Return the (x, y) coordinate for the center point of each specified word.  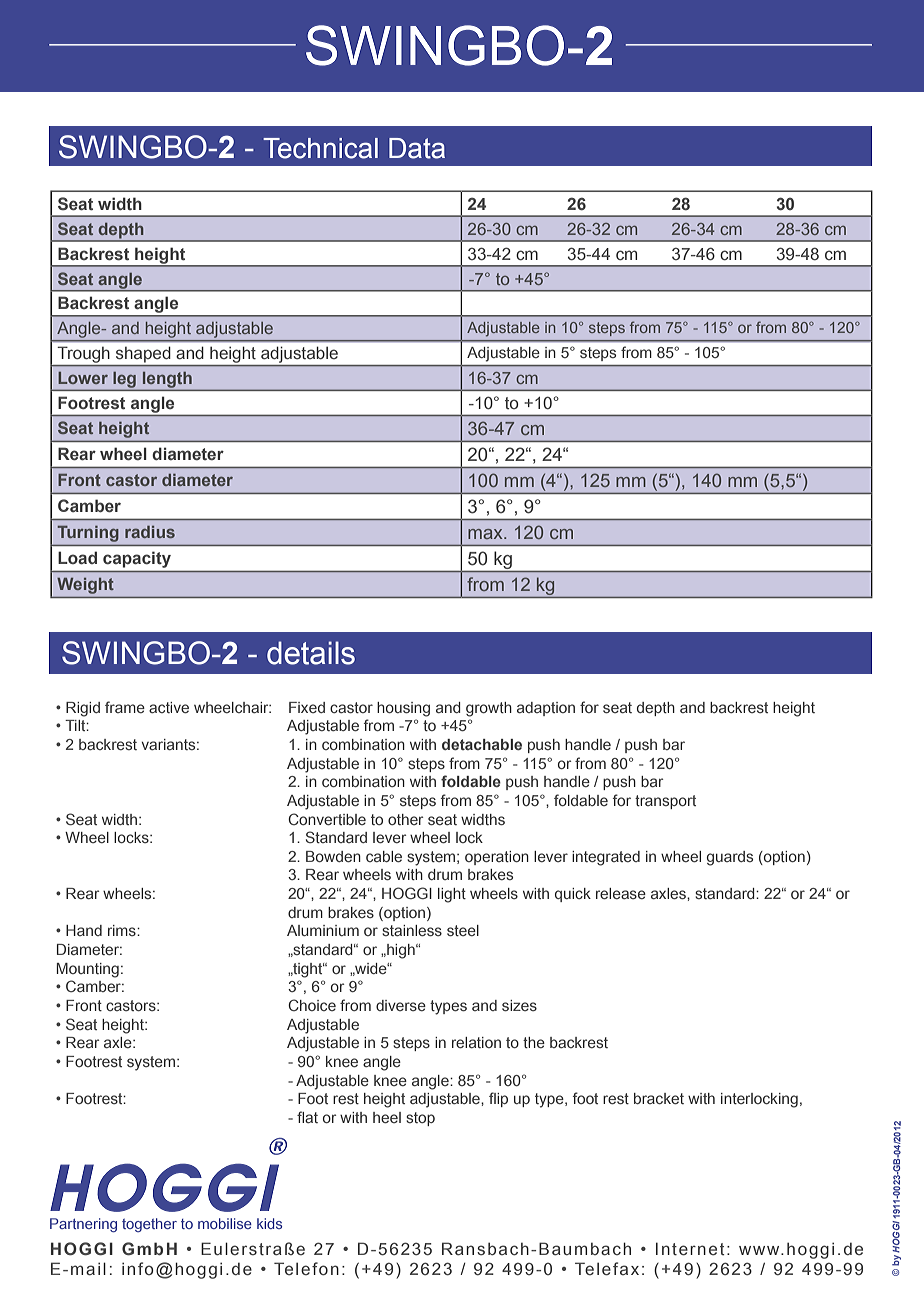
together (149, 1225)
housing (403, 709)
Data (417, 148)
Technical (320, 148)
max (486, 534)
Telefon (306, 1269)
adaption (546, 709)
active (169, 707)
